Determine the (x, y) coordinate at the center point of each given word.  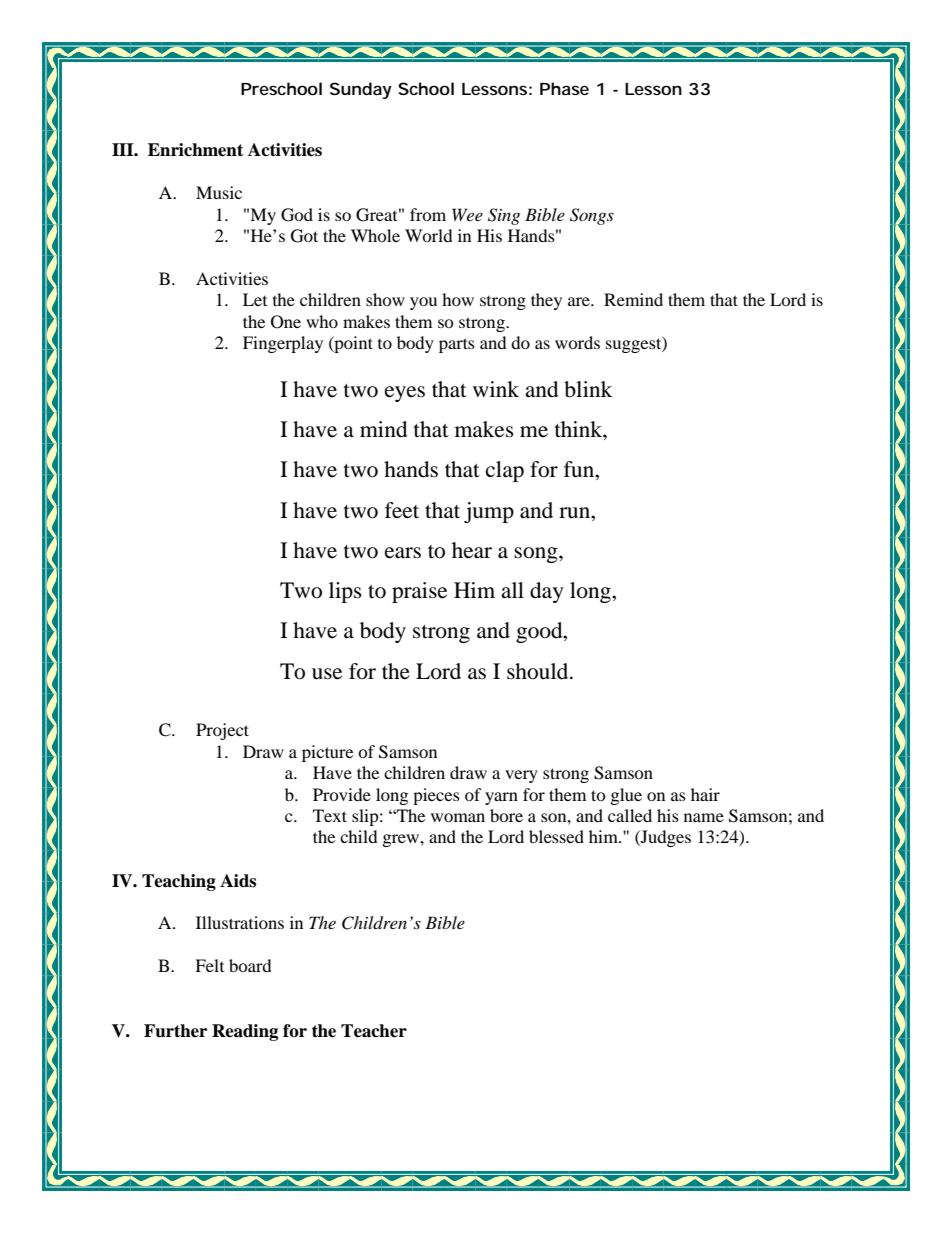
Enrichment (195, 150)
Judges (665, 838)
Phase (564, 88)
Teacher (374, 1031)
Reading (245, 1032)
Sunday (361, 90)
